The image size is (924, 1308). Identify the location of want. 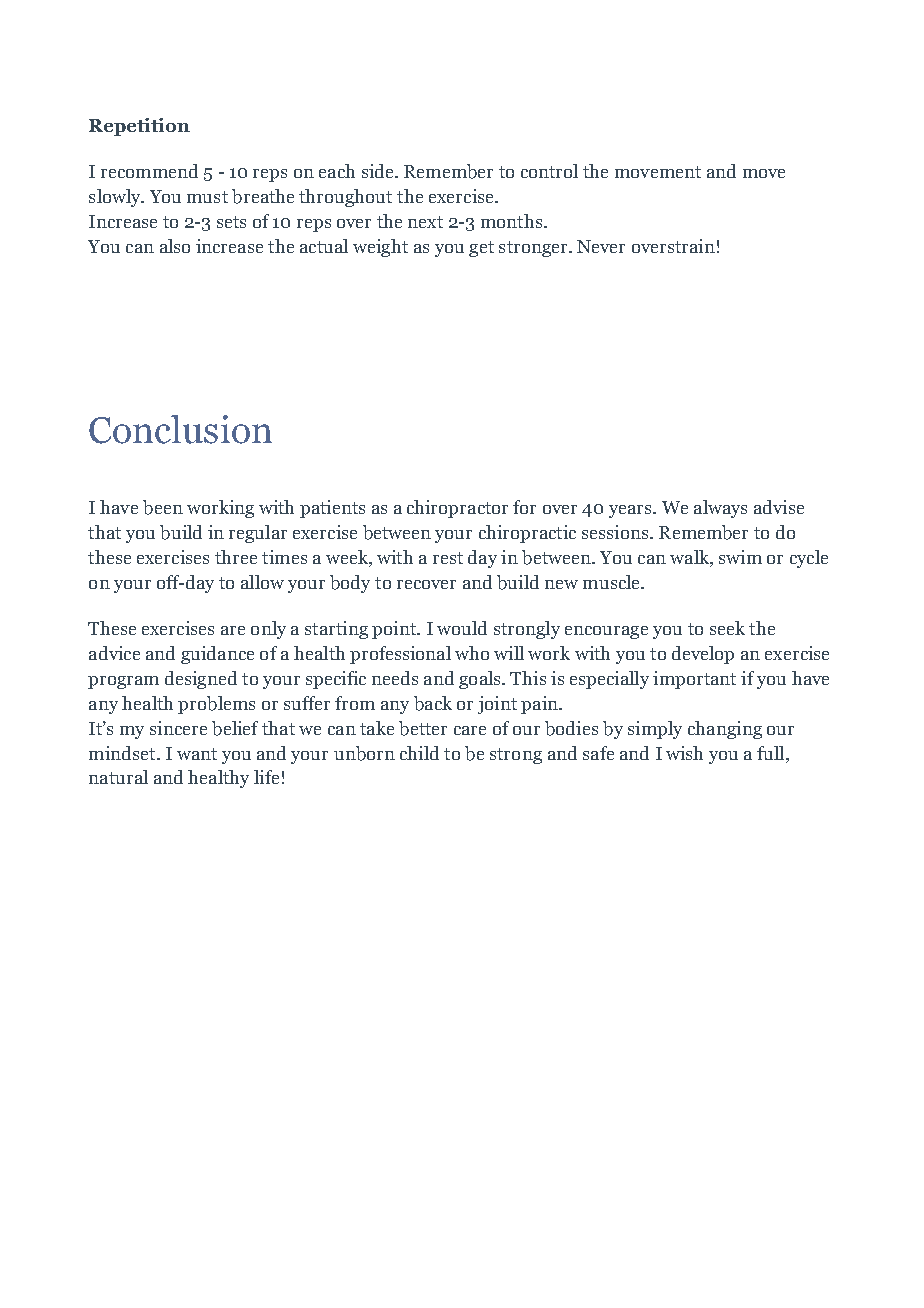
(197, 754).
